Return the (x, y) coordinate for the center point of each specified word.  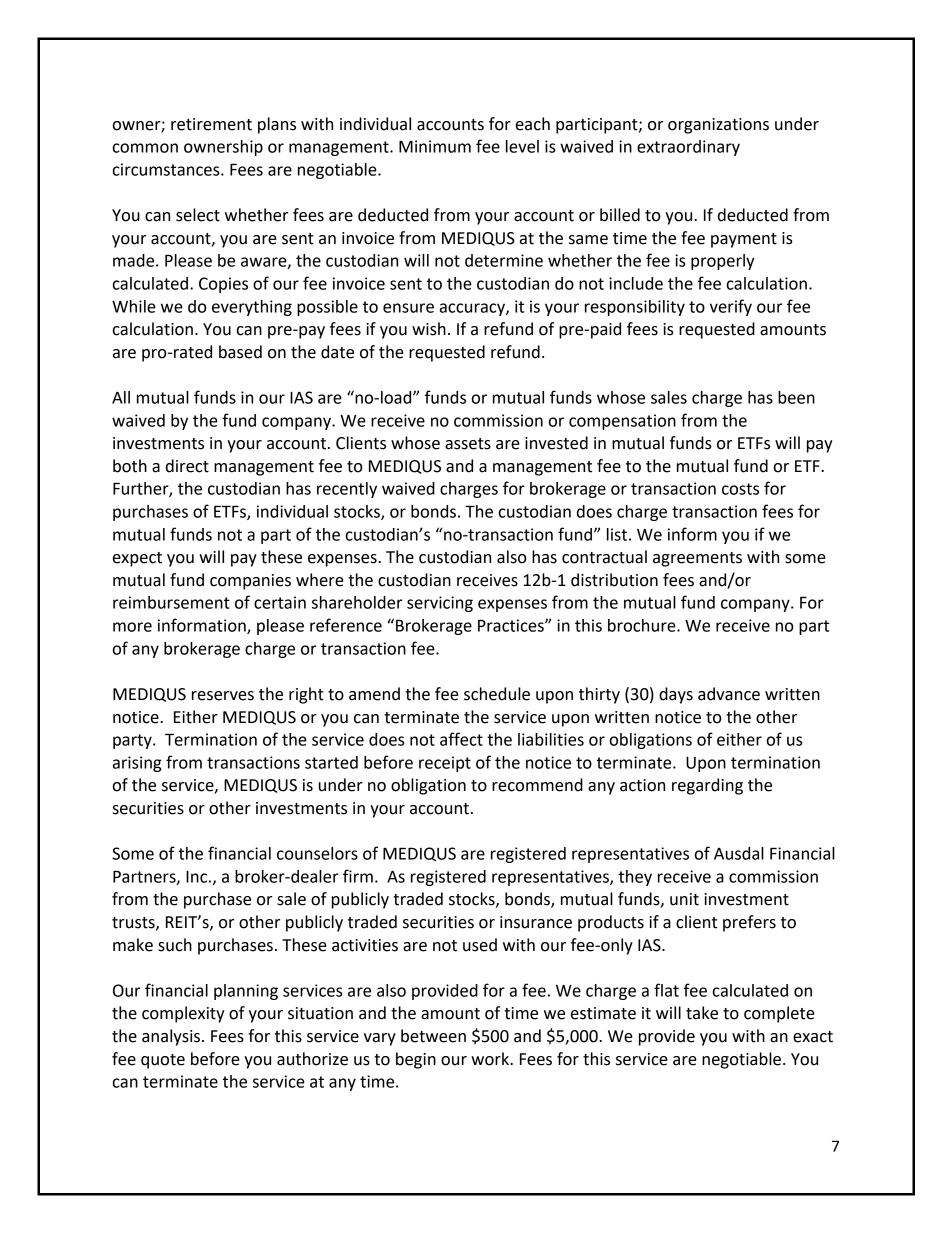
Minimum (435, 146)
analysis (172, 1037)
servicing (440, 604)
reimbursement (171, 602)
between (433, 1036)
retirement (211, 124)
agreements (697, 559)
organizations (718, 126)
